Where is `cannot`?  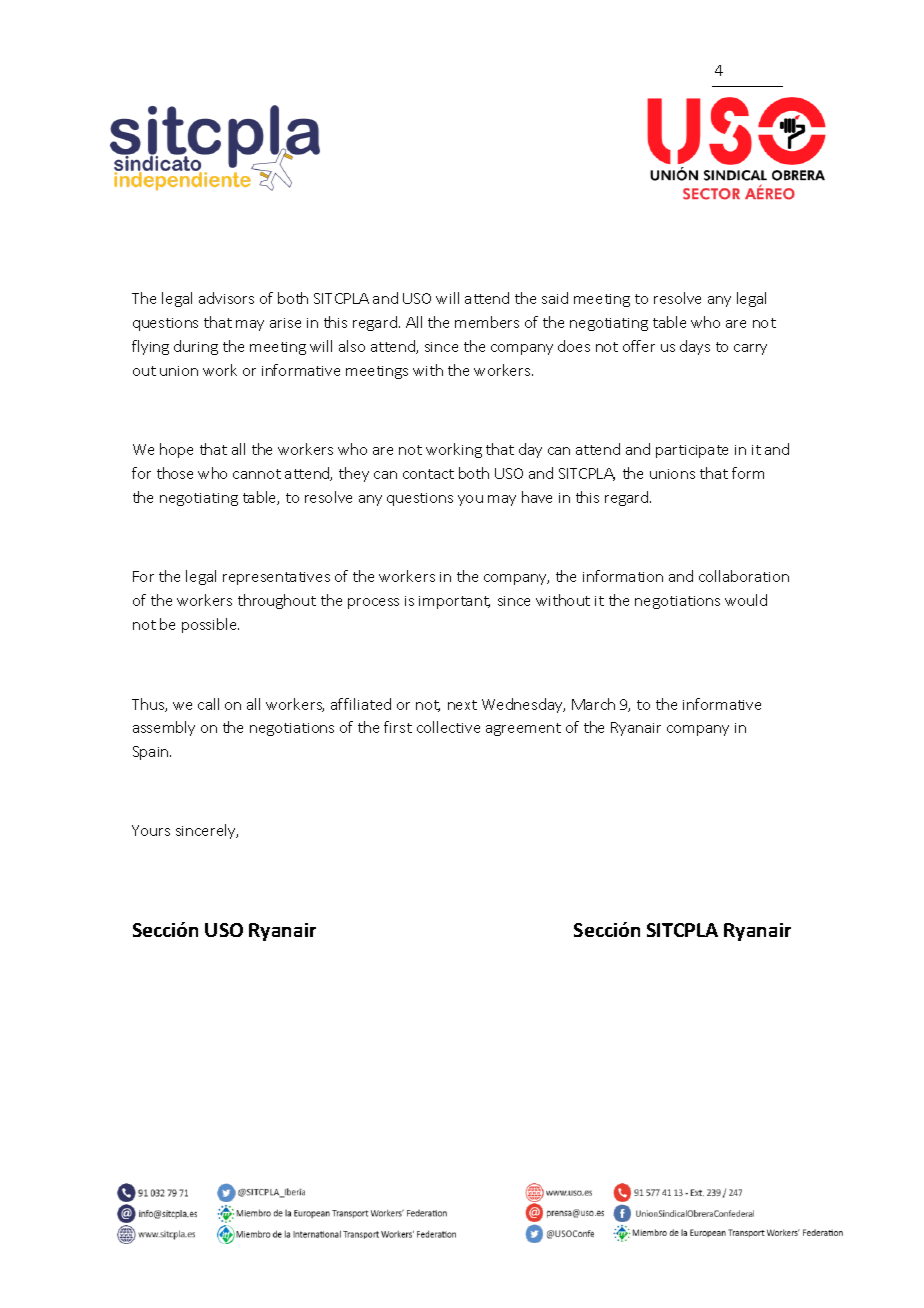 cannot is located at coordinates (257, 474).
